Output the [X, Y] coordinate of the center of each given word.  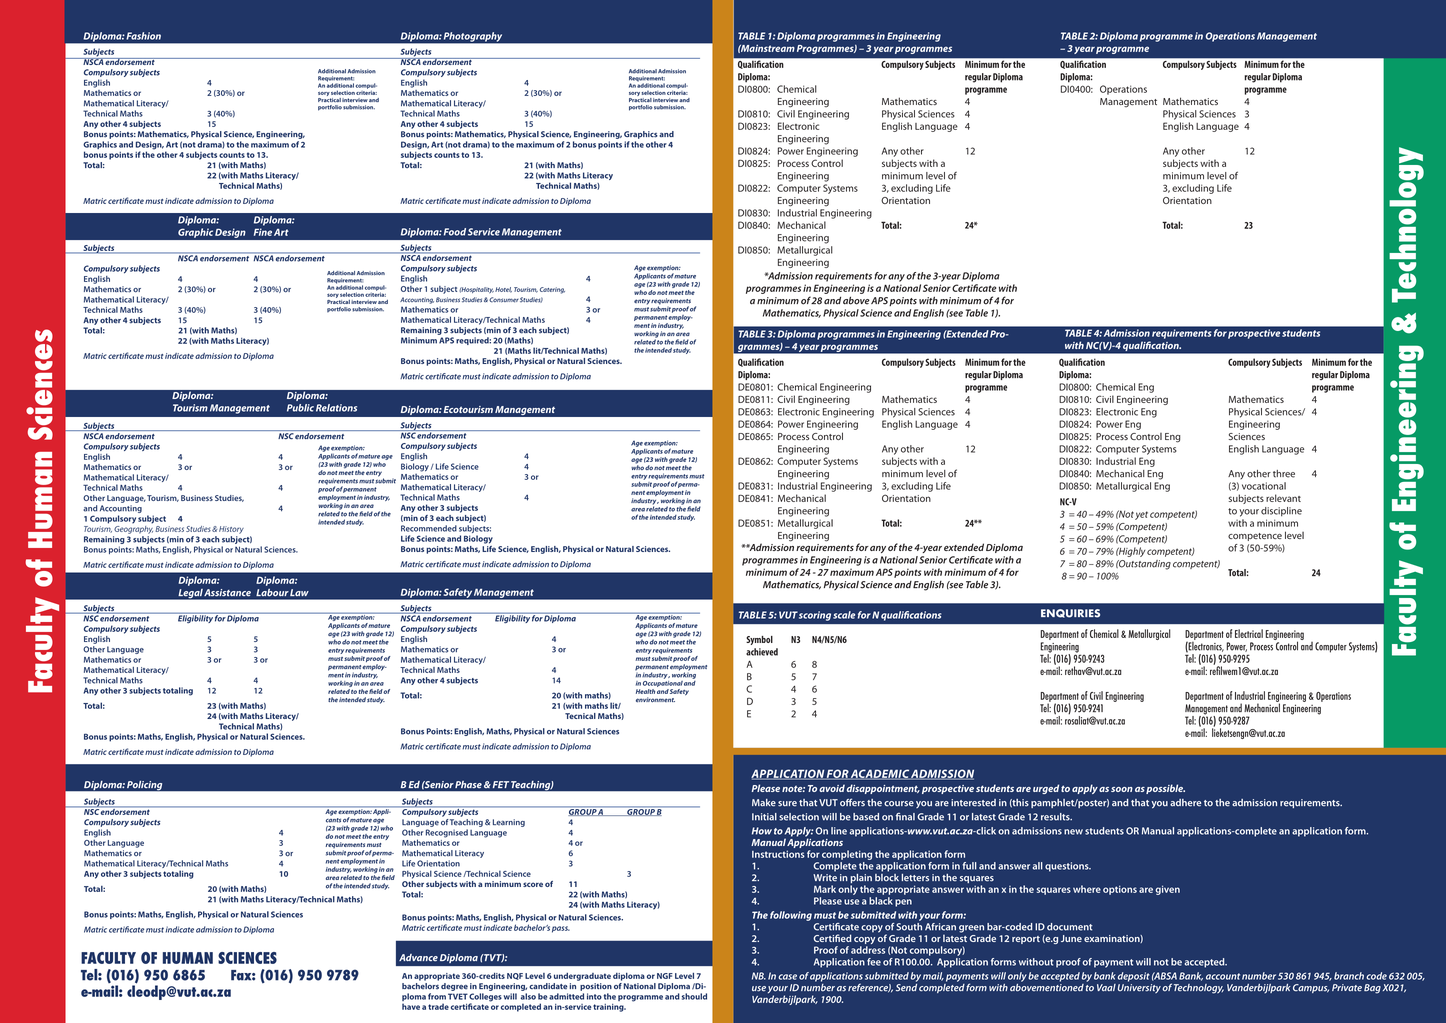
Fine [263, 232]
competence [1255, 537]
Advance [418, 958]
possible [1165, 789]
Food [455, 232]
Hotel [503, 290]
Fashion [143, 36]
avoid [832, 788]
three [1284, 474]
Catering [552, 290]
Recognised [447, 833]
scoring [815, 616]
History [231, 530]
